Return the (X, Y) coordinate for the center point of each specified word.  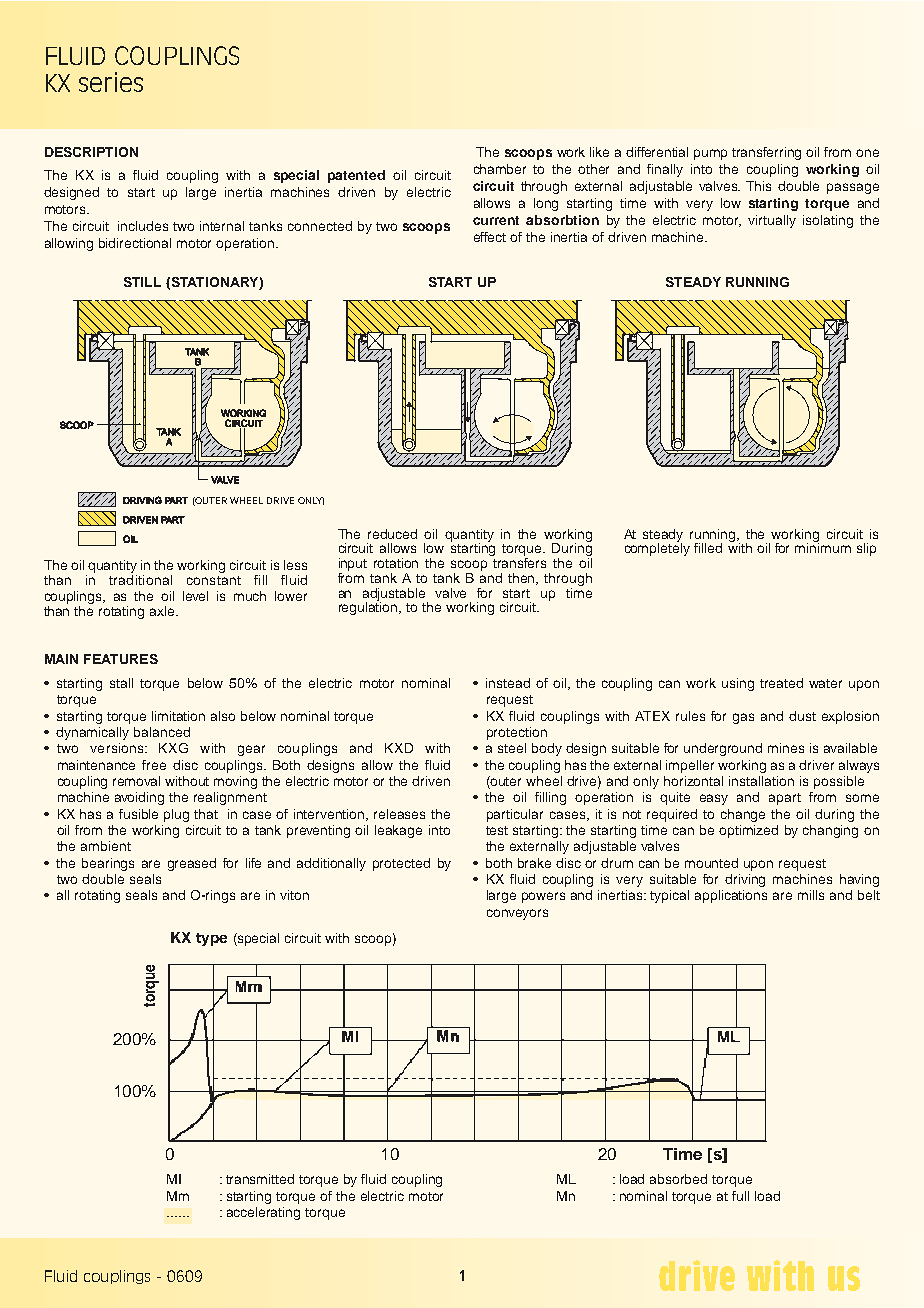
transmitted (260, 1179)
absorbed (678, 1179)
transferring (766, 153)
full (740, 1196)
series (111, 82)
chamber (500, 169)
